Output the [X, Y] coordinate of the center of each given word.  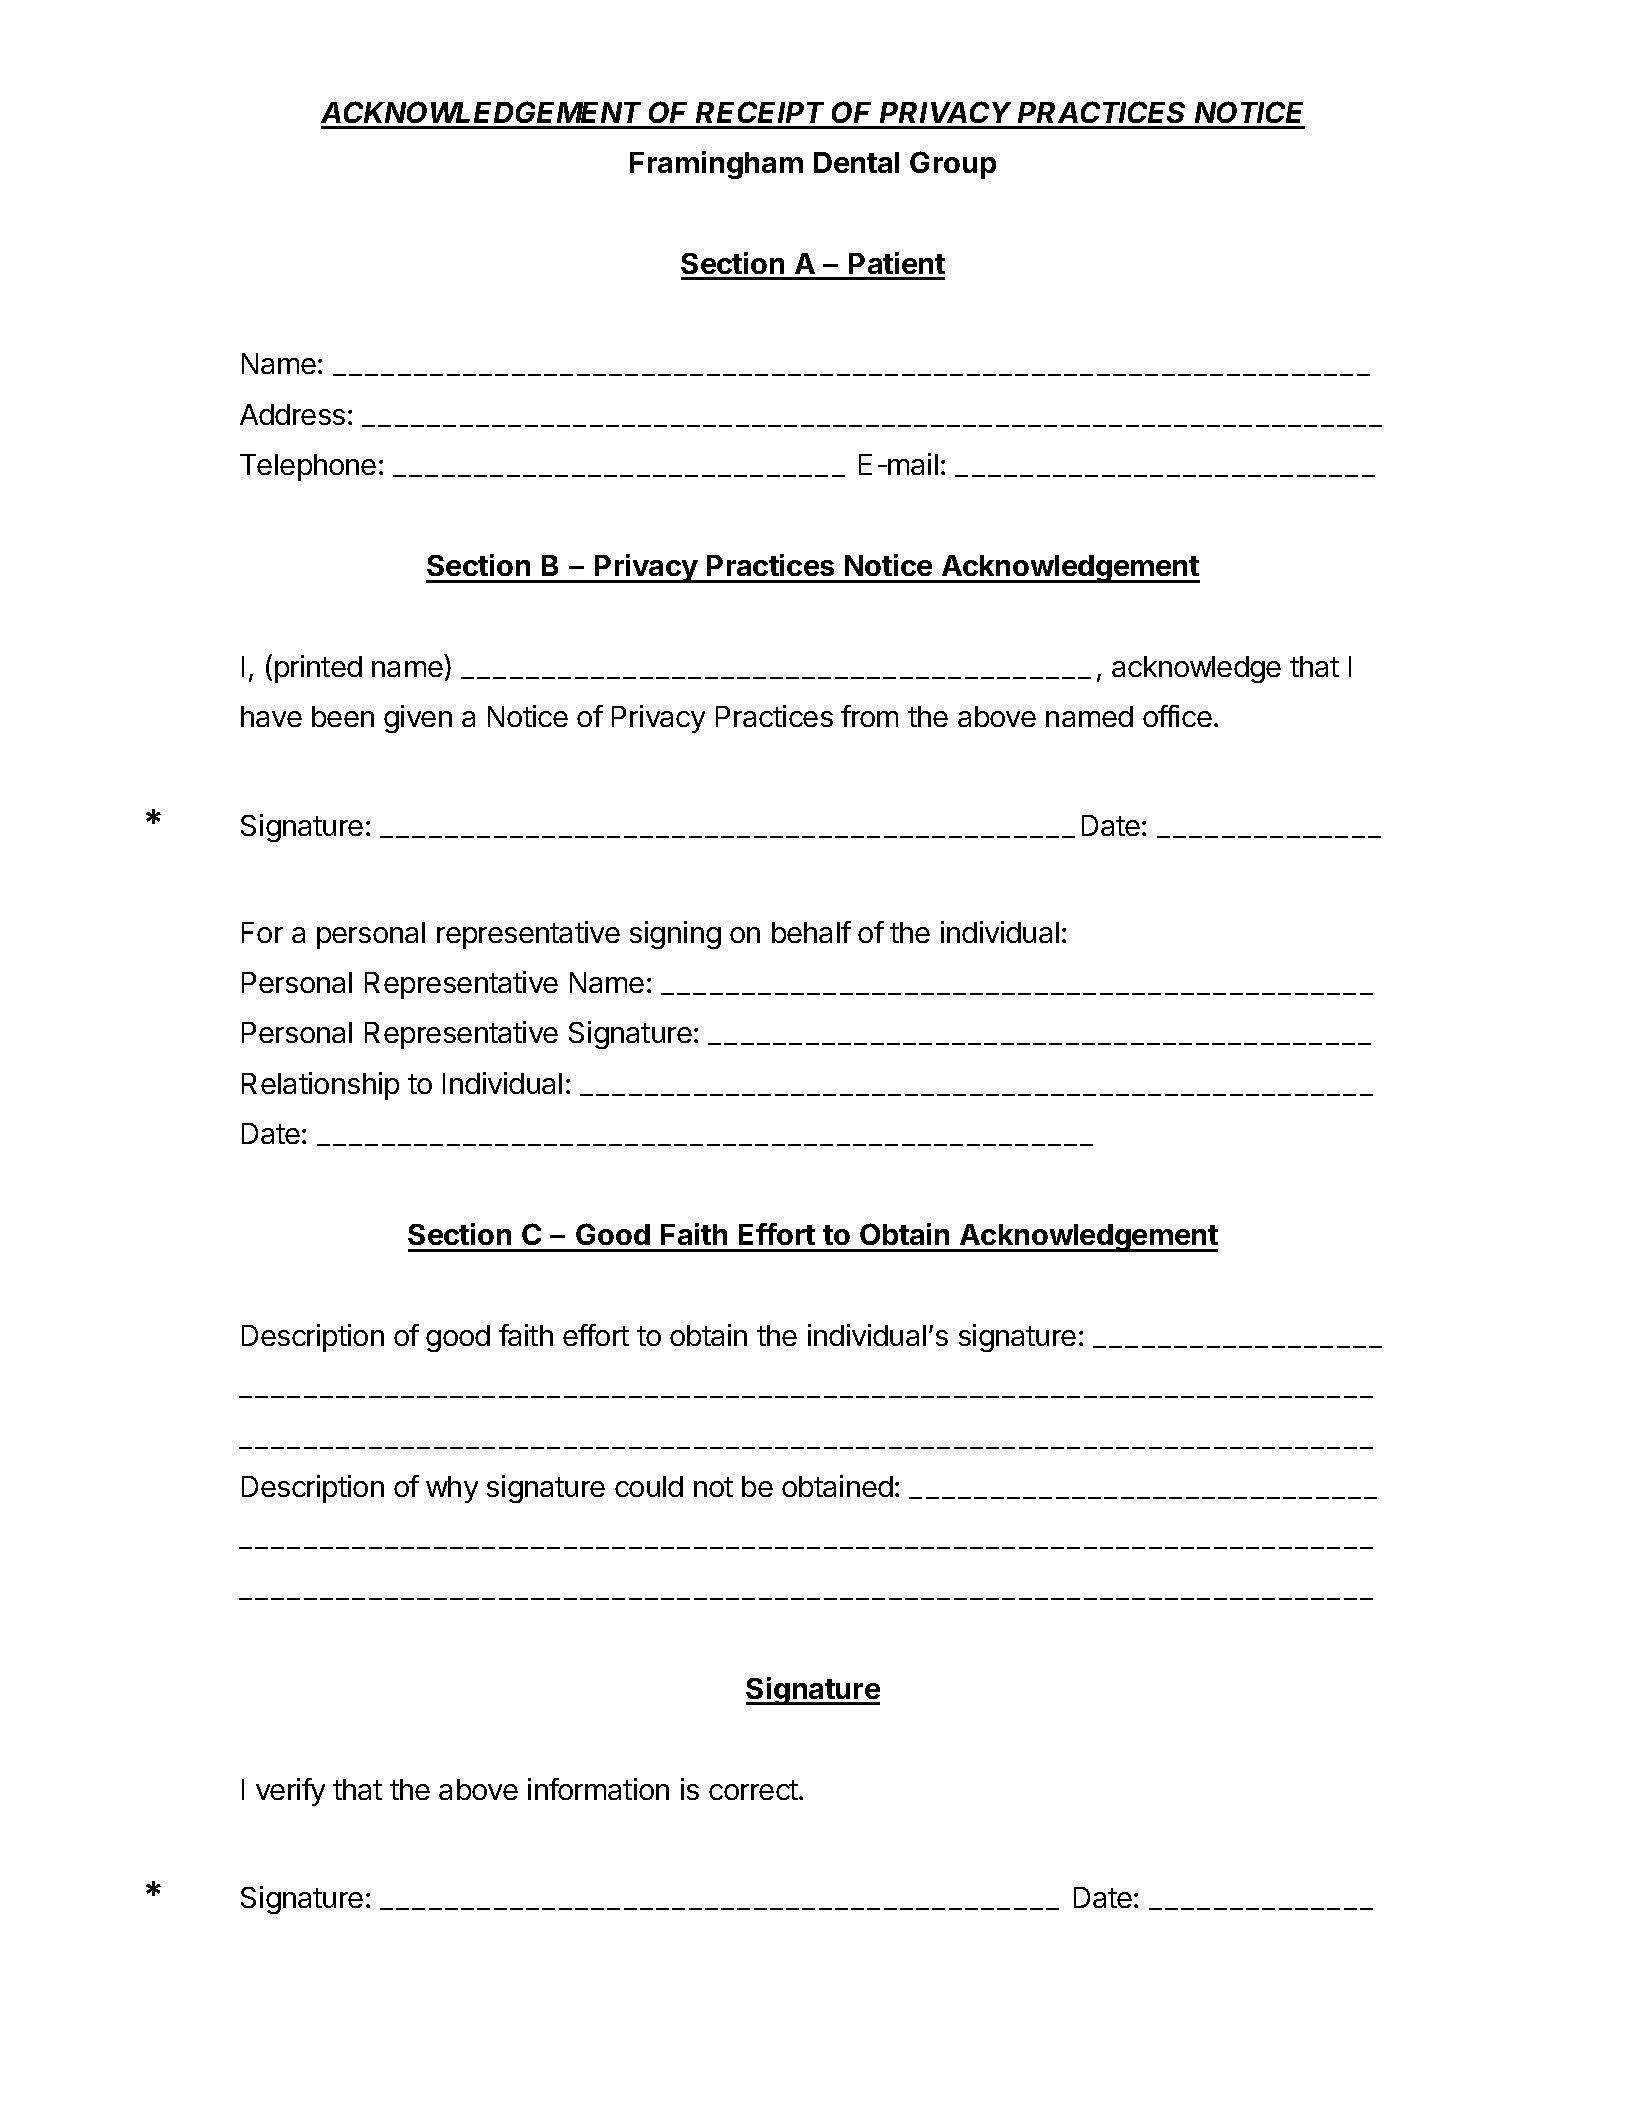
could [649, 1486]
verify [290, 1792]
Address [292, 414]
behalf [811, 932]
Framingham [716, 165]
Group [953, 165]
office [1177, 716]
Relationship [320, 1086]
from [869, 716]
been [343, 716]
